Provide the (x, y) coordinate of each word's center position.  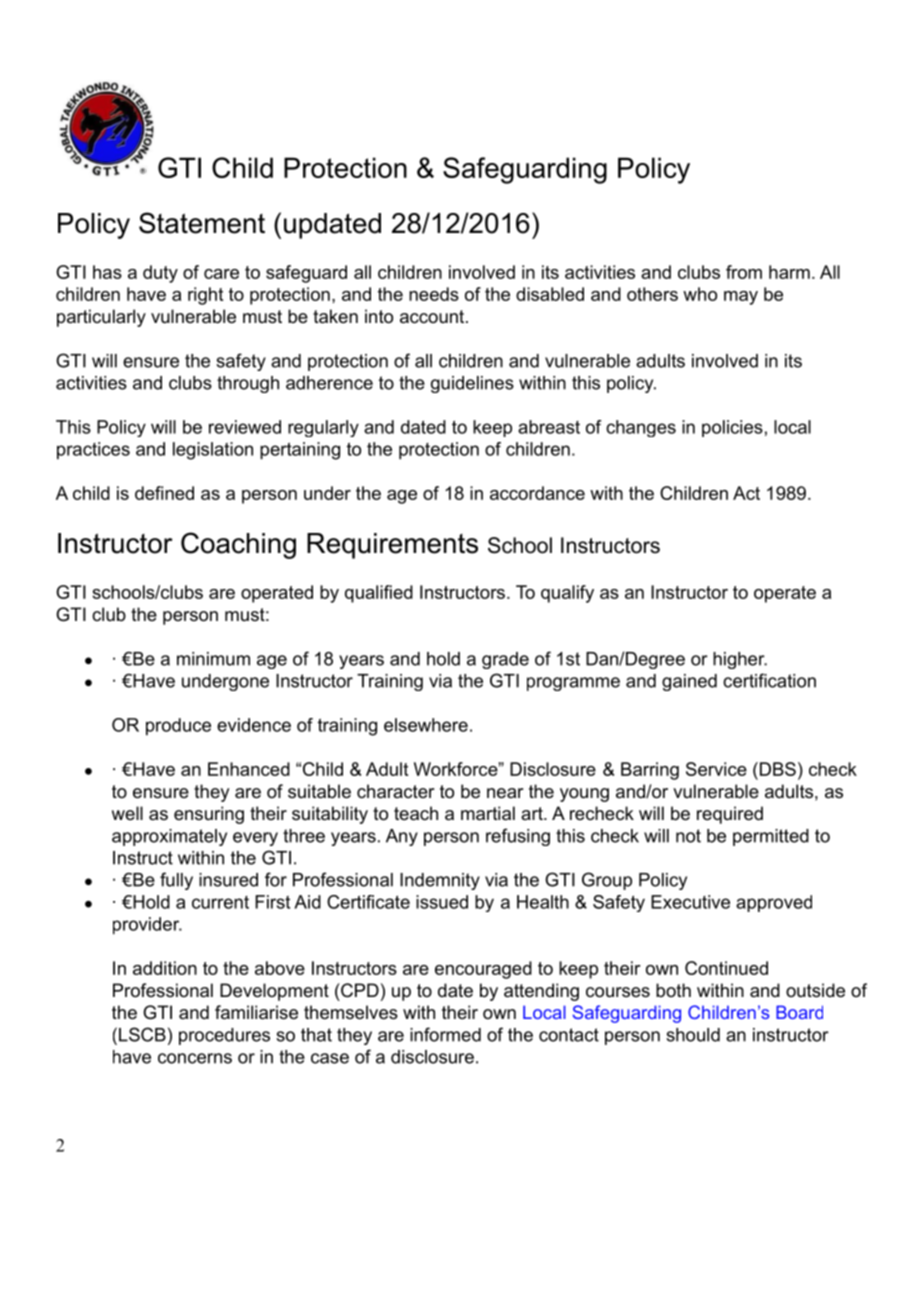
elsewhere (426, 725)
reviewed (245, 427)
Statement (202, 223)
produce (178, 727)
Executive (690, 902)
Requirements (392, 546)
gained (689, 682)
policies (732, 428)
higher (740, 660)
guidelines (472, 384)
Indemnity (440, 881)
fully (176, 881)
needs (434, 294)
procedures (224, 1036)
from (744, 272)
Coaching (238, 545)
